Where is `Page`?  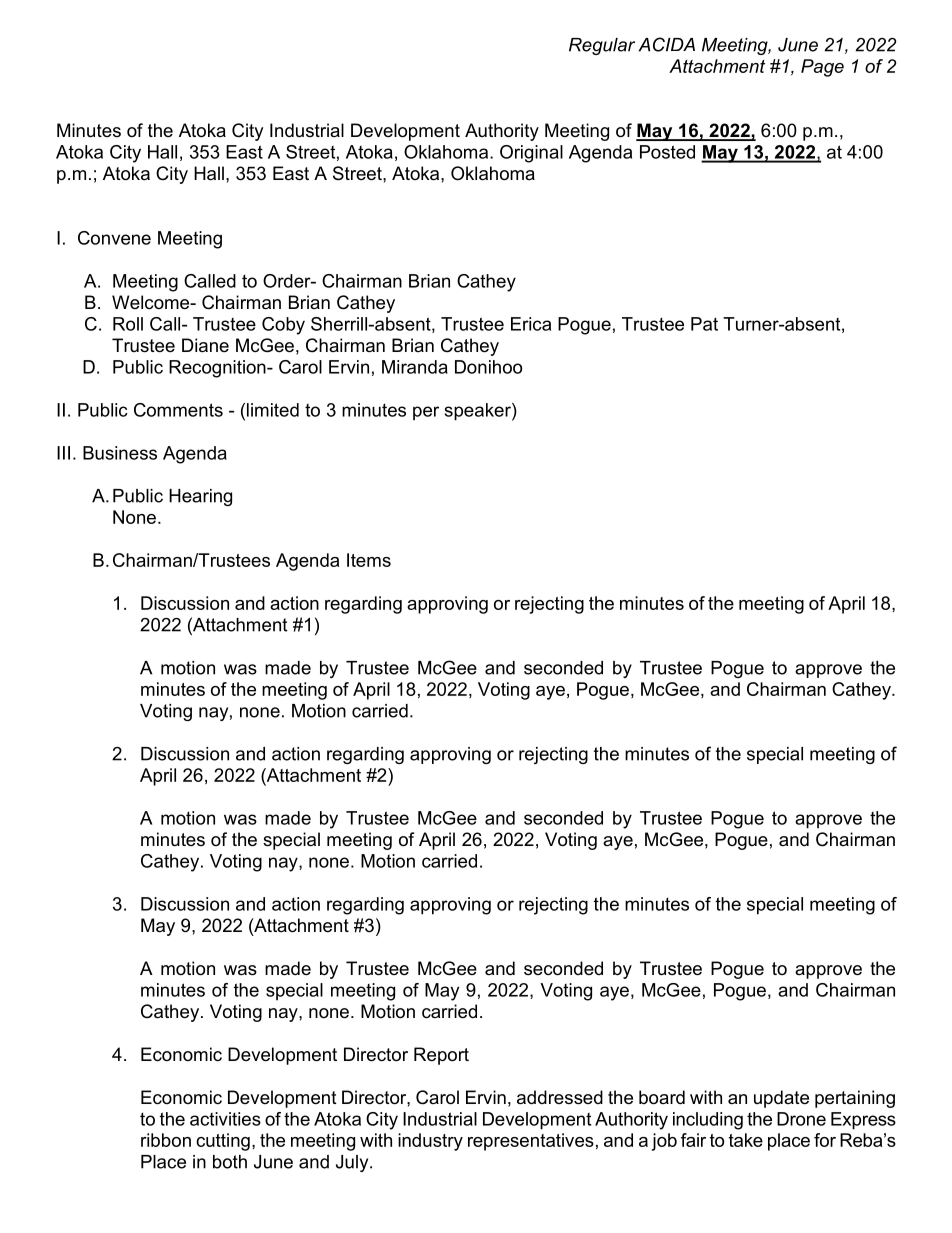
Page is located at coordinates (822, 68).
